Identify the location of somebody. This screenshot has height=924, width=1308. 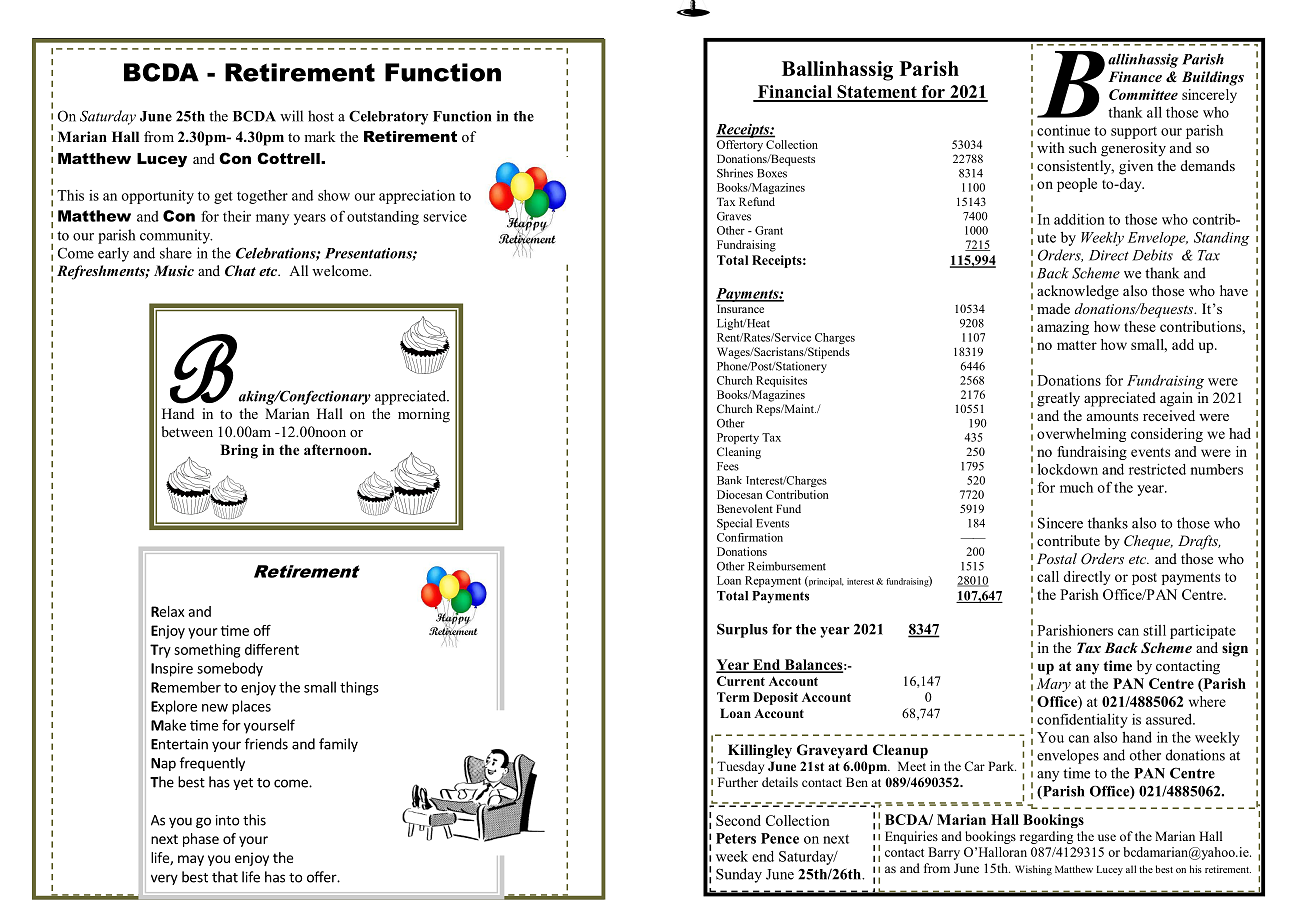
(230, 669).
